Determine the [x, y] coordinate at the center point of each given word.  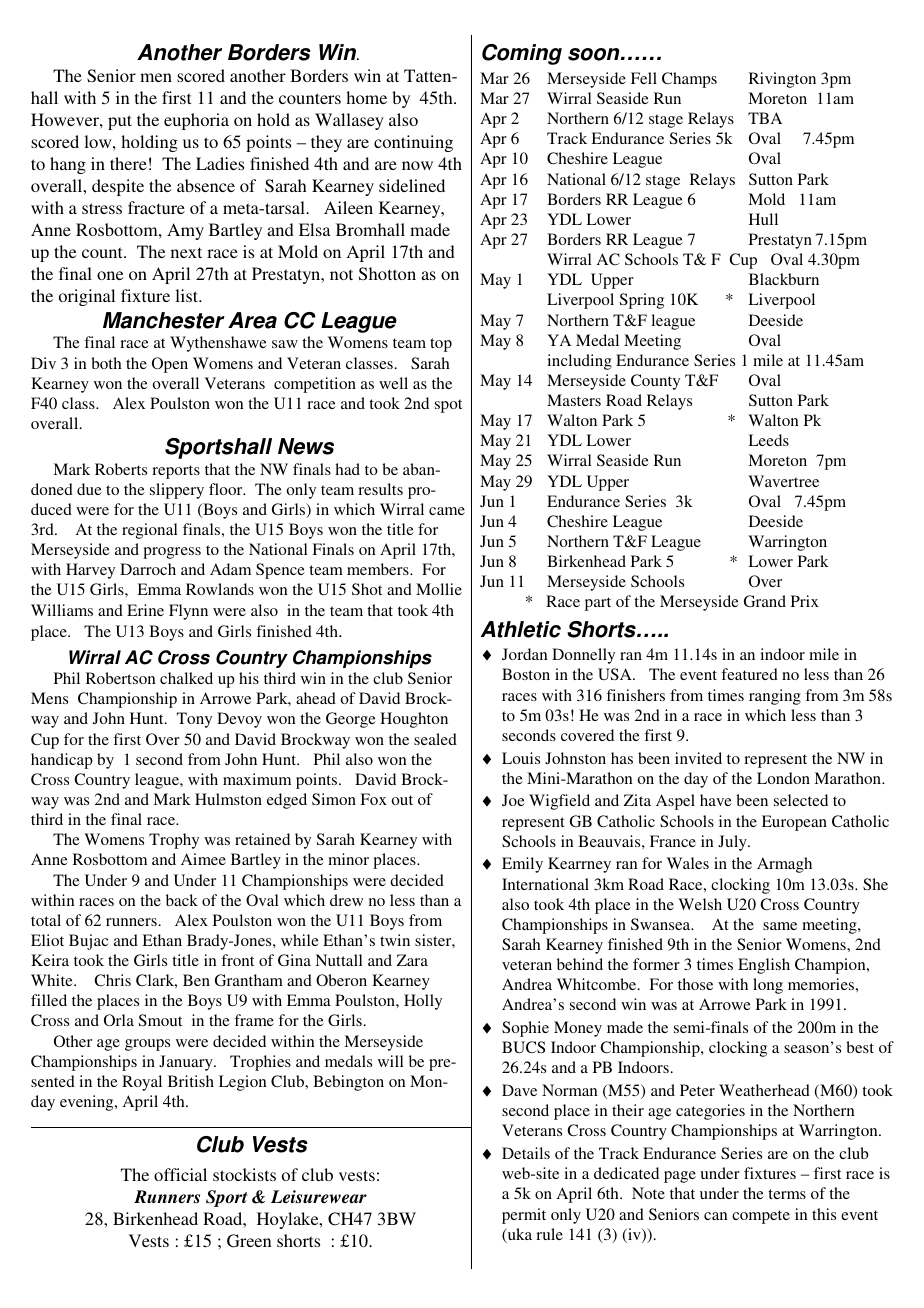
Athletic [521, 629]
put [120, 122]
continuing [413, 143]
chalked [186, 678]
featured [749, 674]
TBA [765, 118]
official [180, 1174]
